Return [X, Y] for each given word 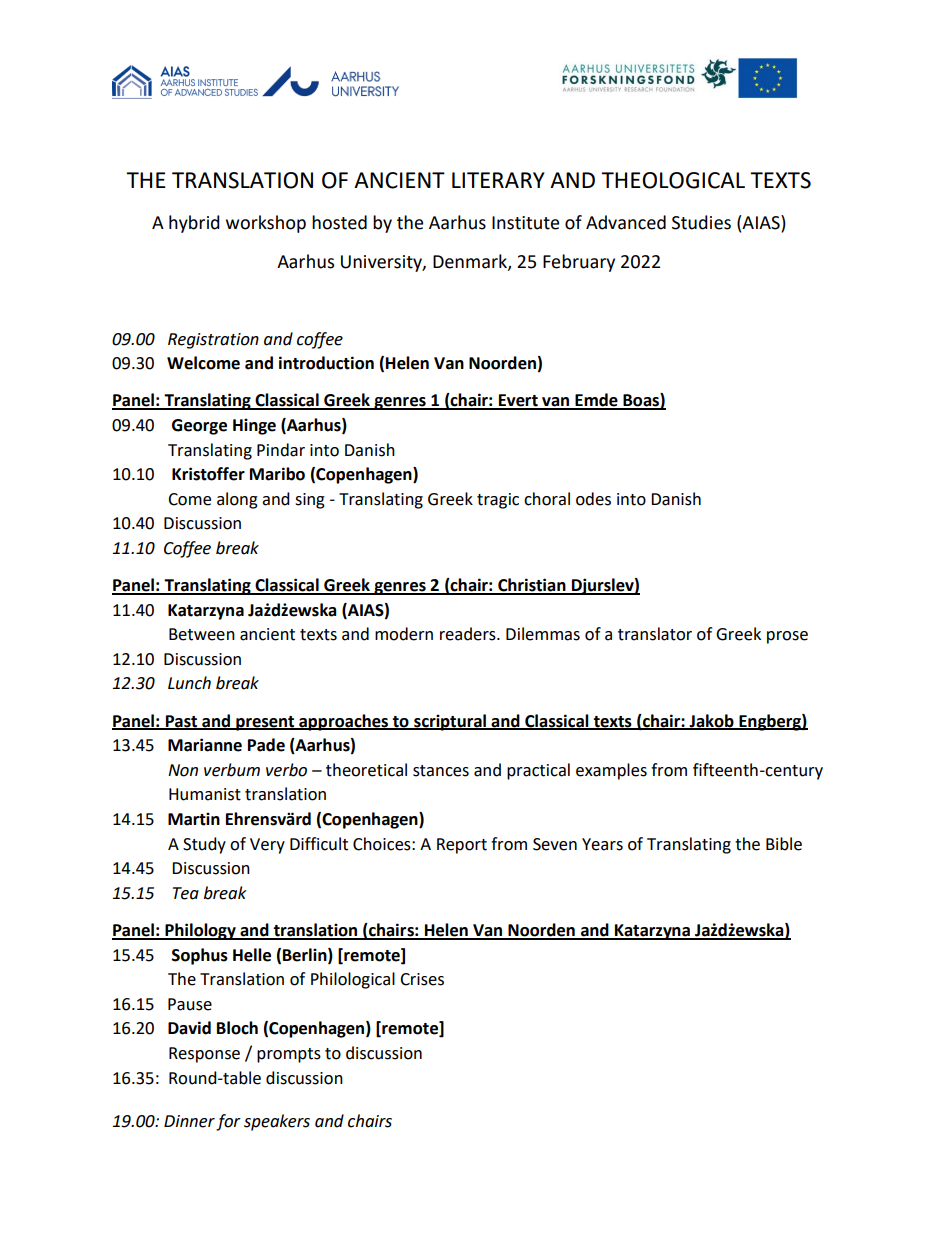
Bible [784, 844]
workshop [266, 224]
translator [655, 634]
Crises [422, 979]
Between [202, 634]
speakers [277, 1122]
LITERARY [498, 180]
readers [469, 634]
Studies [701, 222]
